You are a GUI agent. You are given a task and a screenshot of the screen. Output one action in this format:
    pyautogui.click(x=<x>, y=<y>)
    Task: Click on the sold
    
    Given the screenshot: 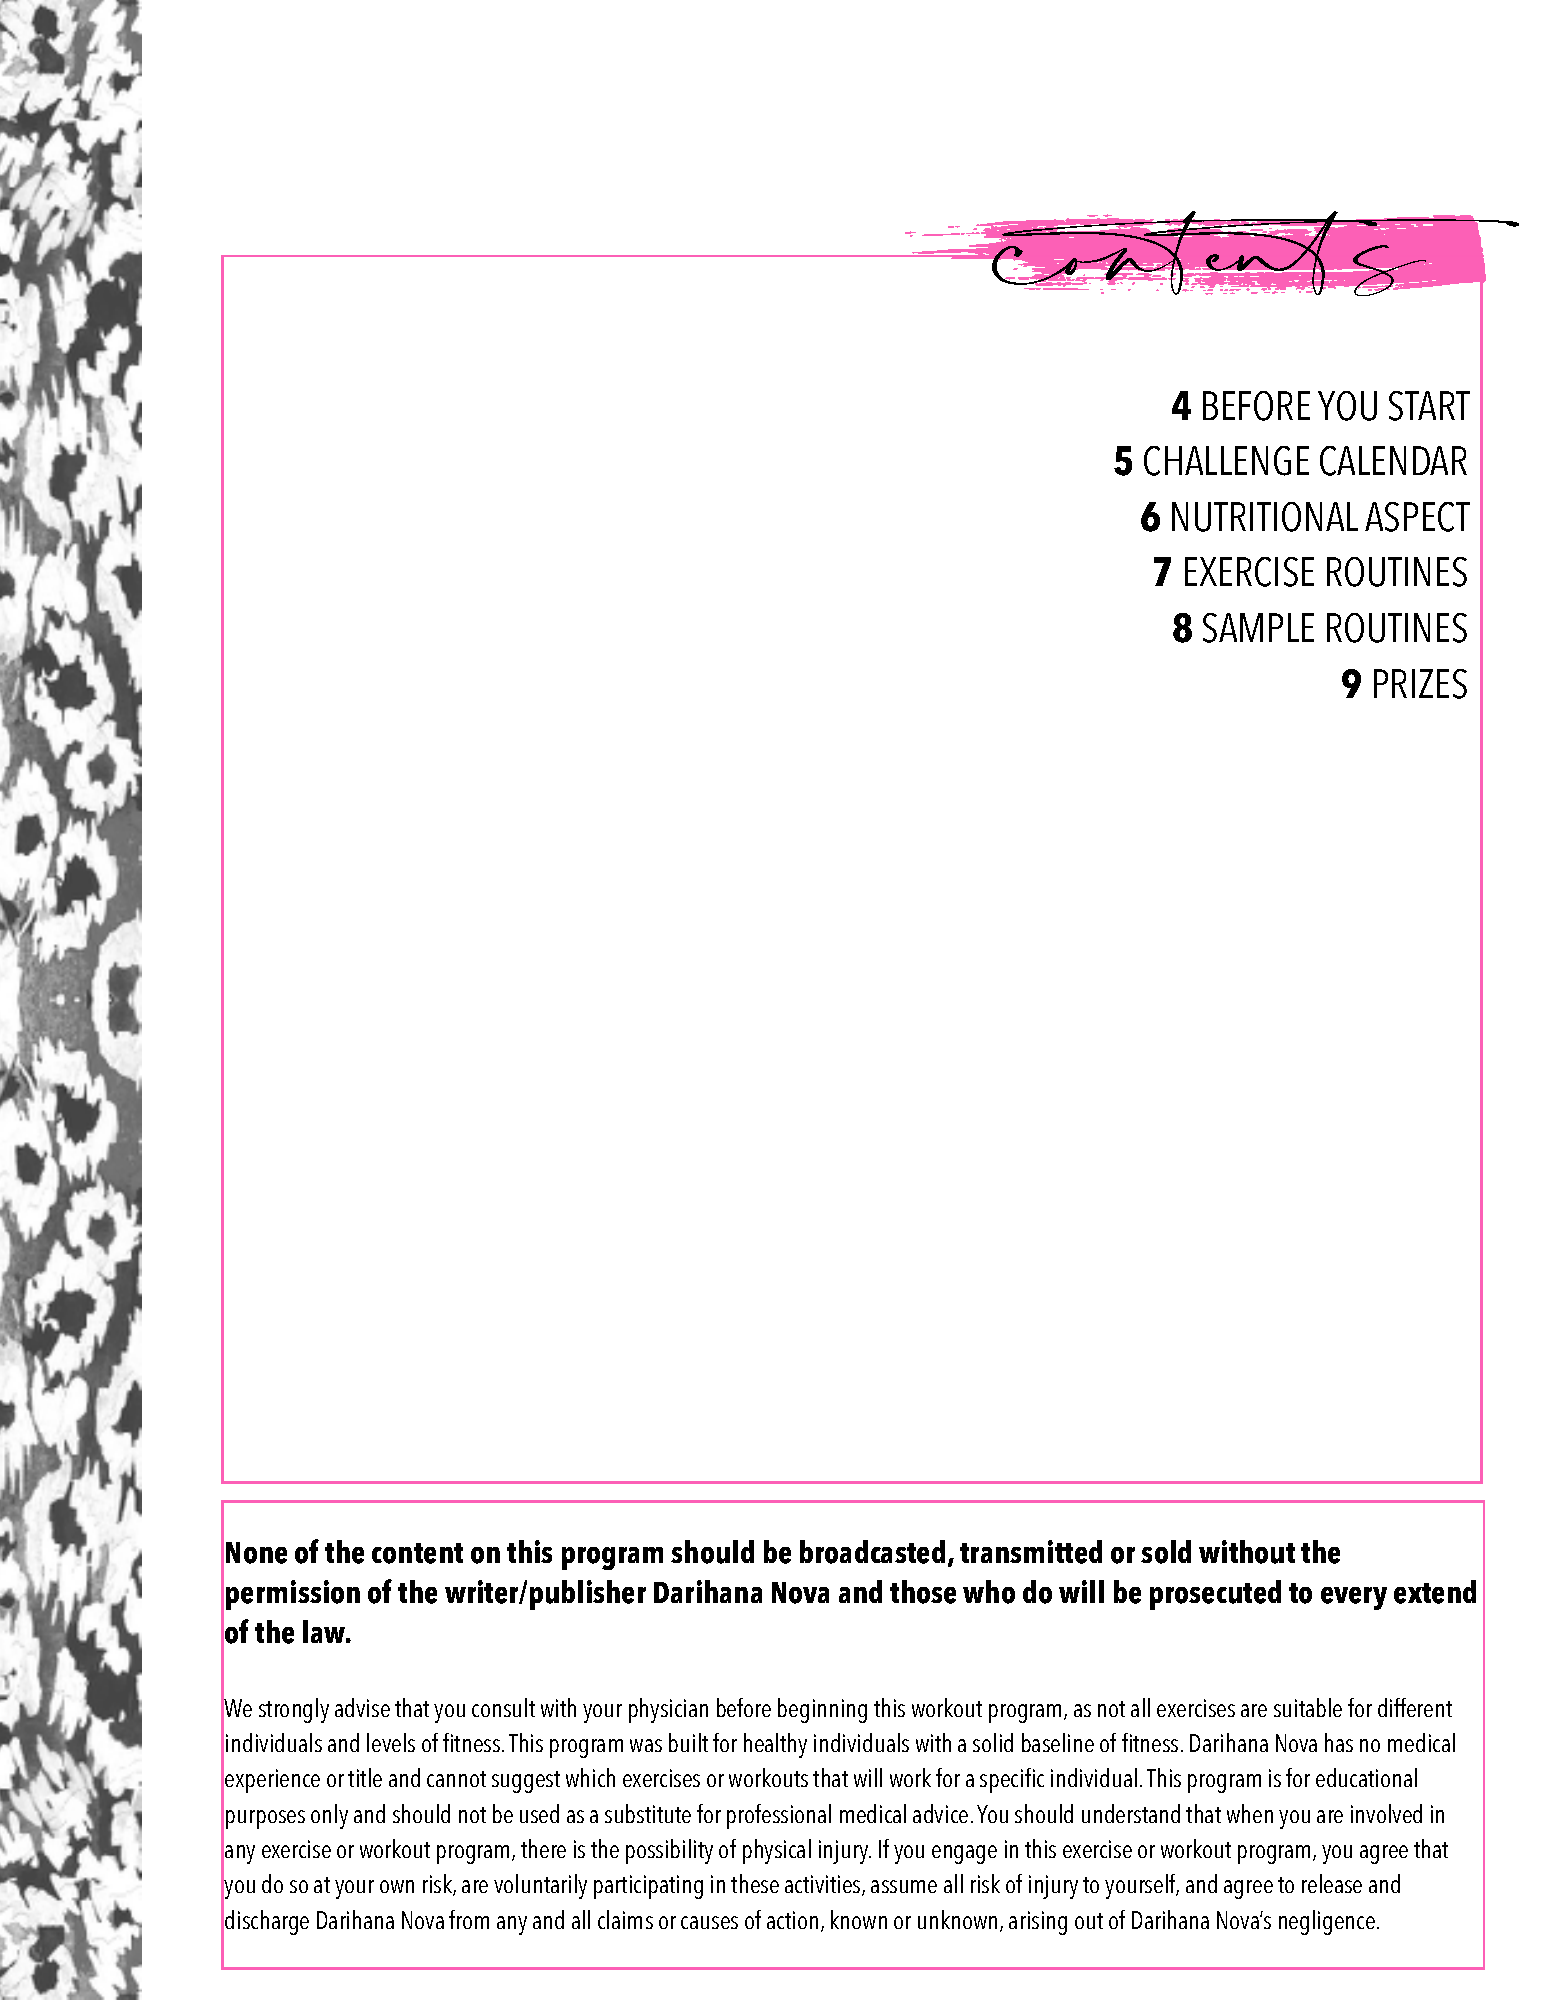 What is the action you would take?
    pyautogui.click(x=1166, y=1552)
